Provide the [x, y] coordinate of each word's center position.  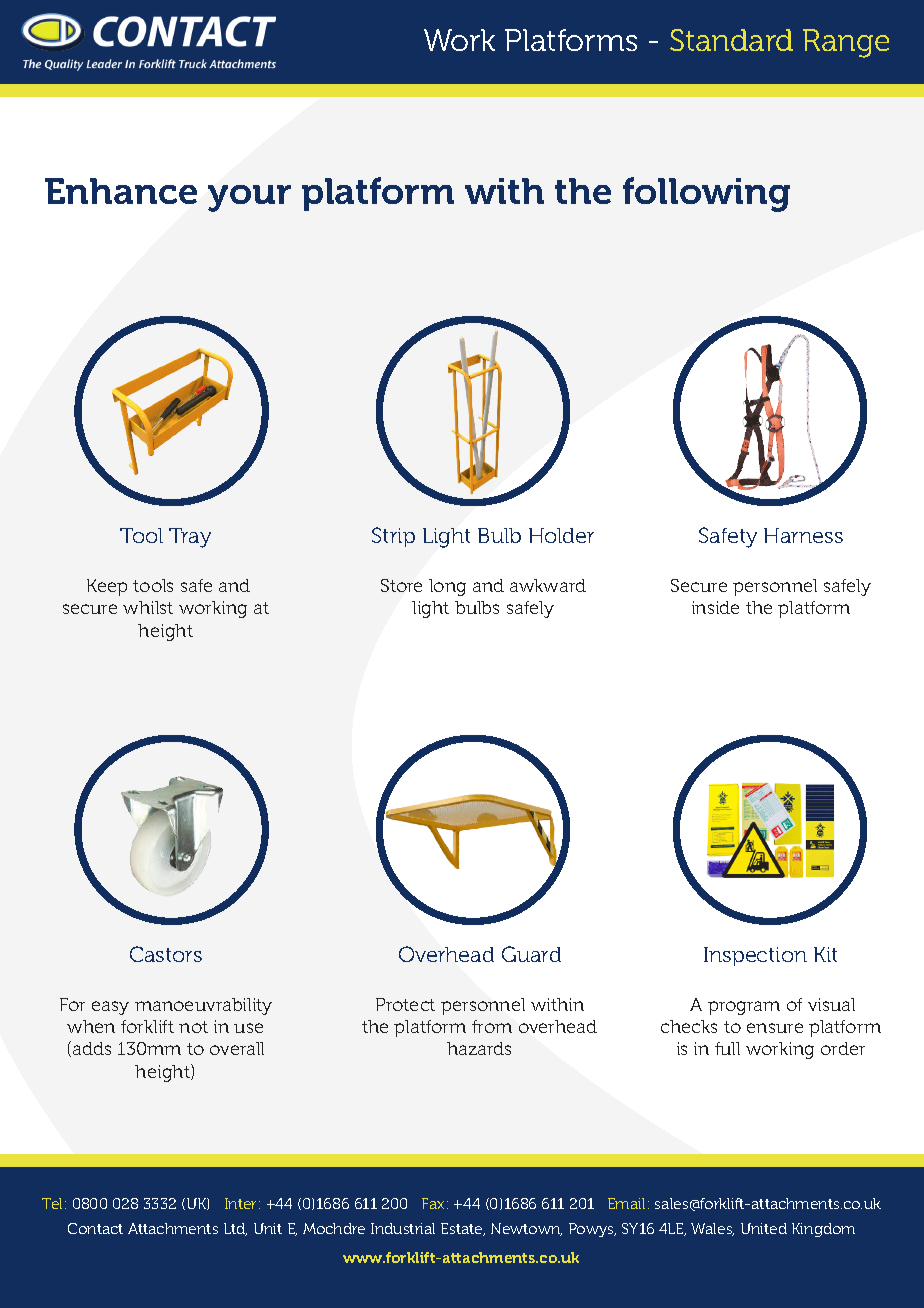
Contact [95, 1228]
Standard [731, 40]
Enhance [121, 191]
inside [715, 607]
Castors [166, 954]
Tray [190, 538]
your [249, 198]
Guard [531, 954]
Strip [393, 537]
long [447, 587]
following [706, 194]
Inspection [755, 956]
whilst [148, 607]
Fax [433, 1203]
